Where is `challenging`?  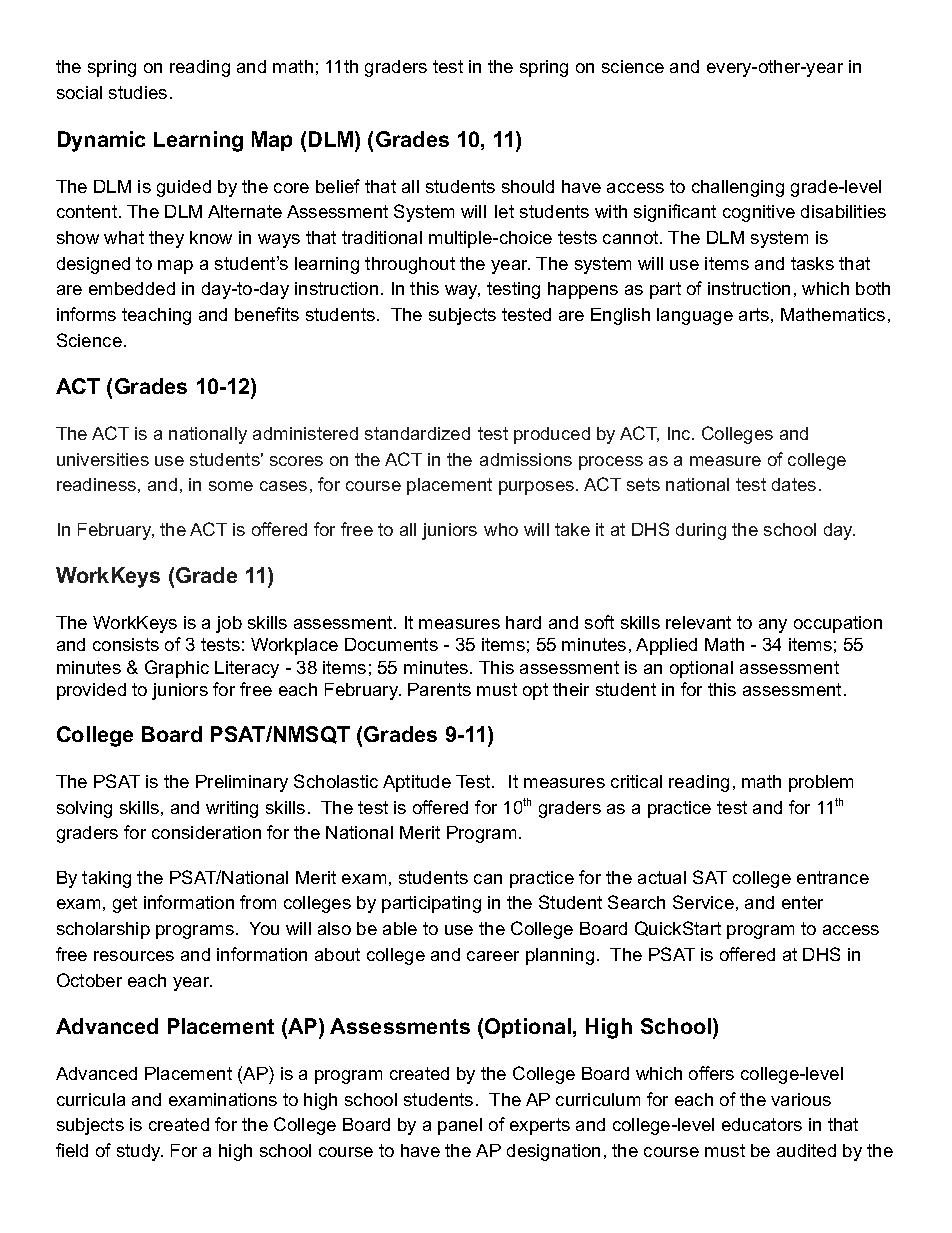
challenging is located at coordinates (738, 188).
